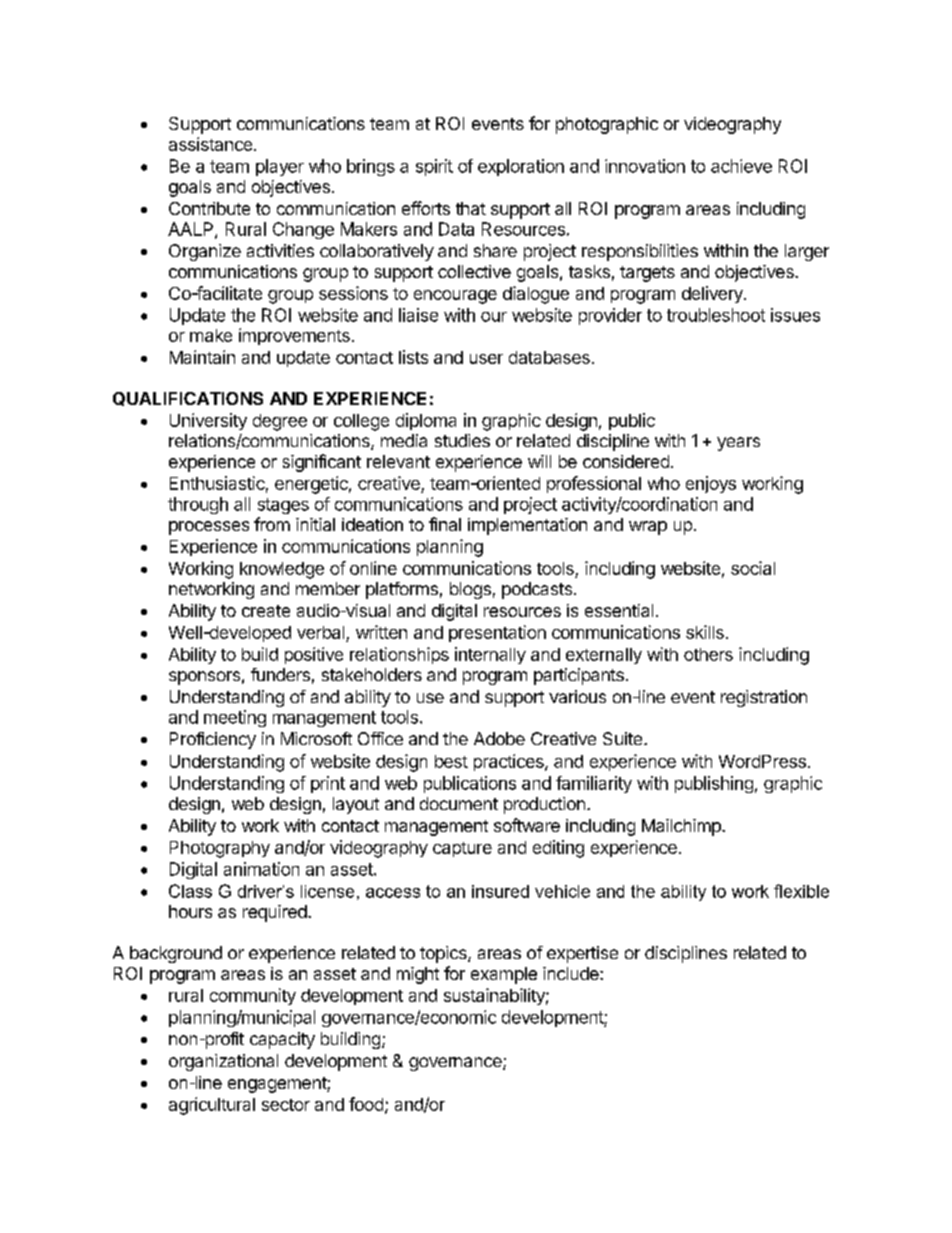  What do you see at coordinates (741, 166) in the image?
I see `achieve` at bounding box center [741, 166].
